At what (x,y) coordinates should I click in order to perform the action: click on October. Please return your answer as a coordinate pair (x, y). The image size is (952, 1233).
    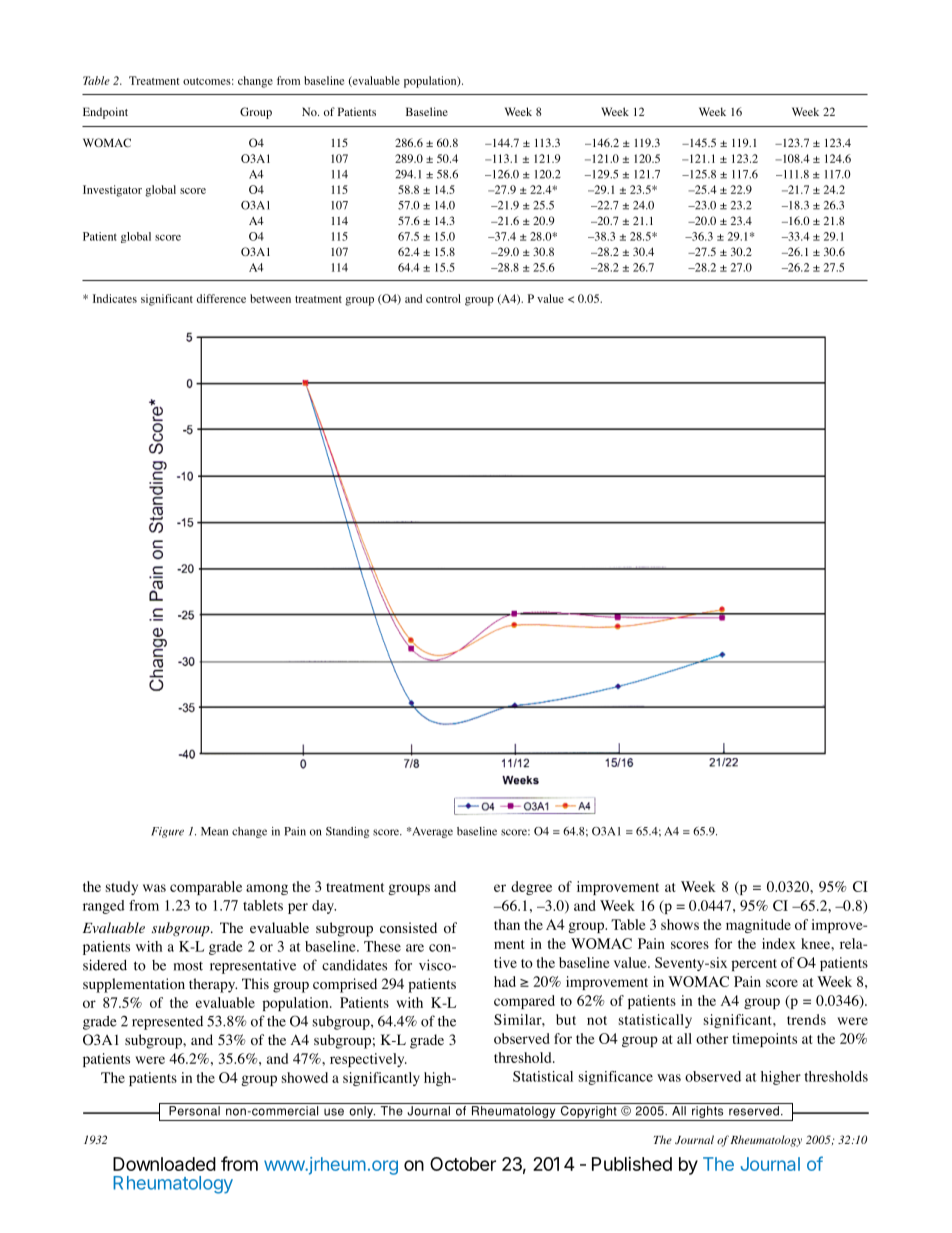
    Looking at the image, I should click on (463, 1164).
